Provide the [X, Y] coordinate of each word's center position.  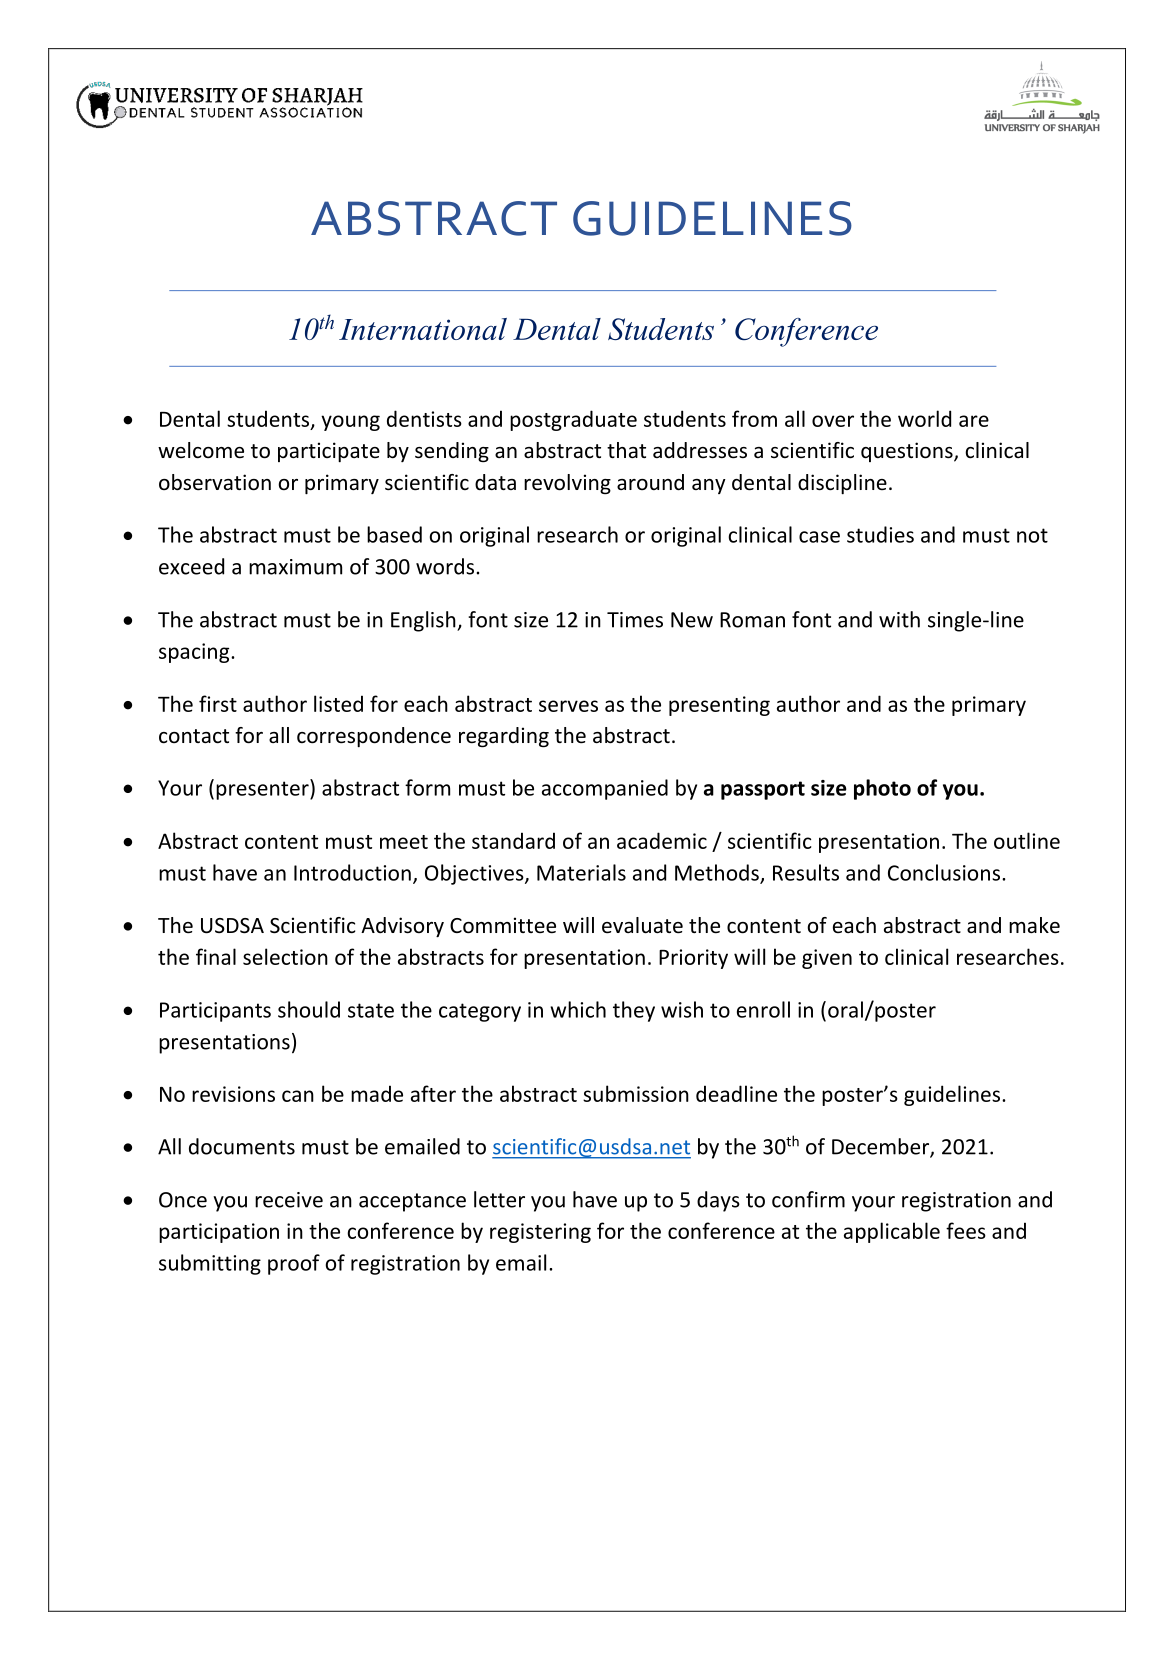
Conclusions [944, 872]
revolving [567, 484]
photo [882, 789]
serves [568, 706]
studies [880, 534]
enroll [763, 1009]
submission [636, 1093]
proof [294, 1264]
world [924, 418]
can [298, 1096]
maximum [295, 567]
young [350, 423]
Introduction [352, 872]
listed [338, 703]
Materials [581, 872]
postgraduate [573, 420]
